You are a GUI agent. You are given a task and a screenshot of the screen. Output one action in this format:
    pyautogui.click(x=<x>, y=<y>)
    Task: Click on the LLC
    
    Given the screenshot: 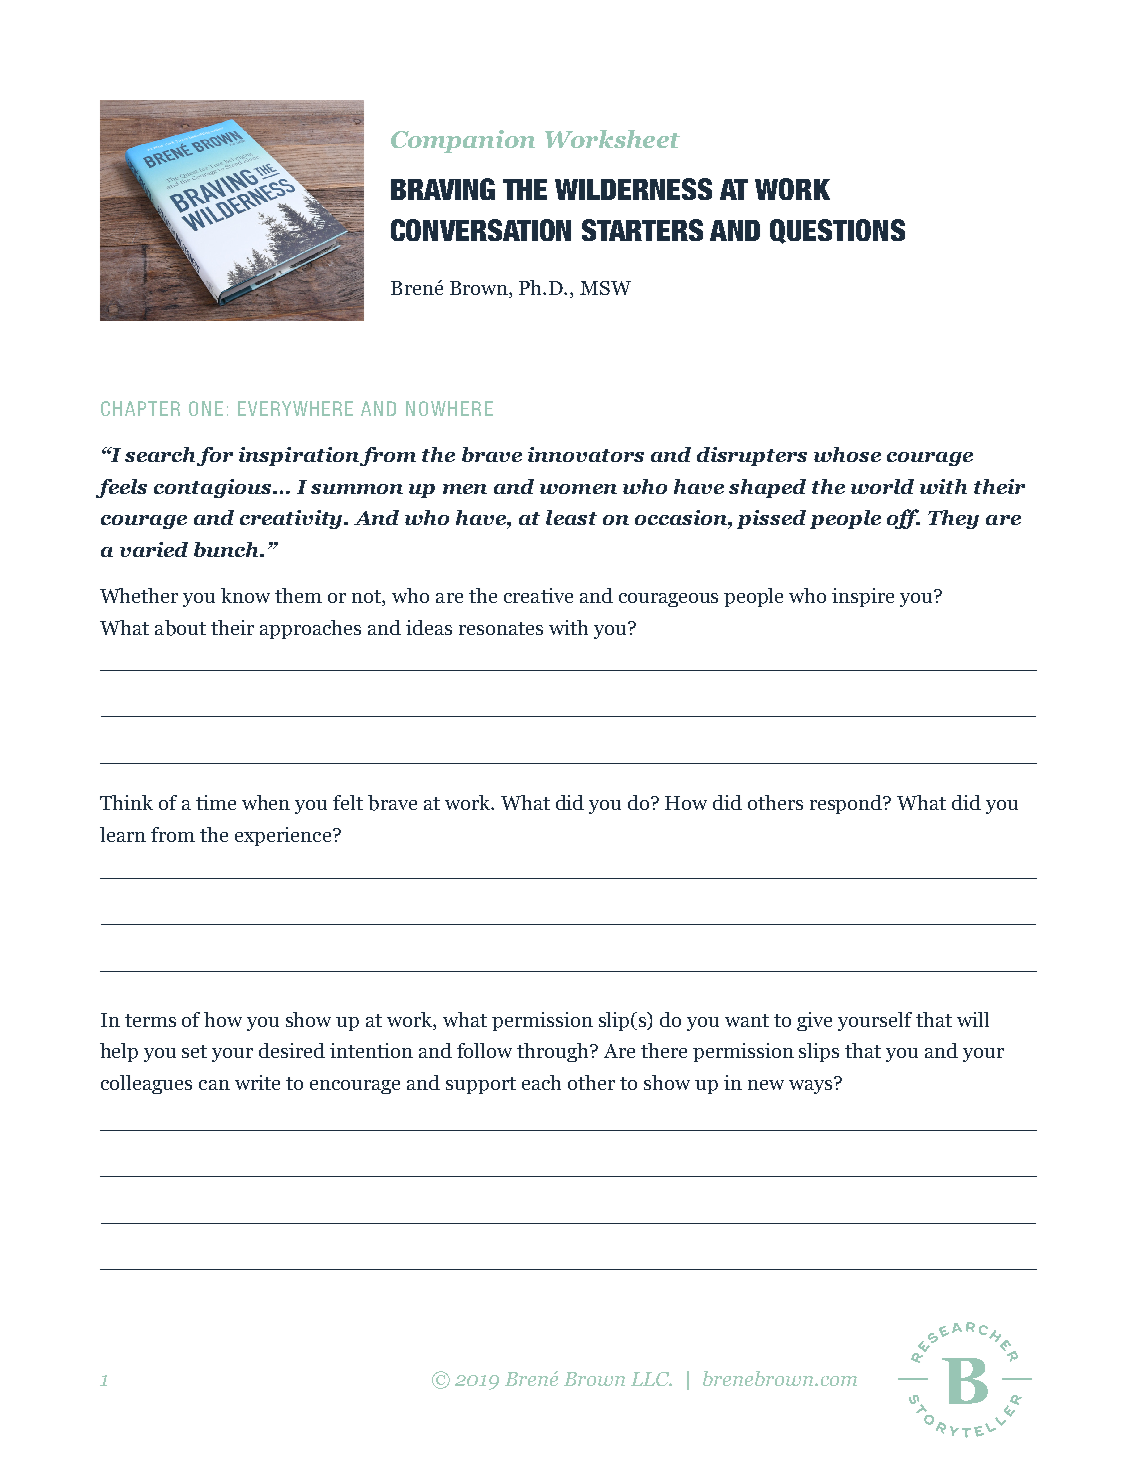 What is the action you would take?
    pyautogui.click(x=651, y=1379)
